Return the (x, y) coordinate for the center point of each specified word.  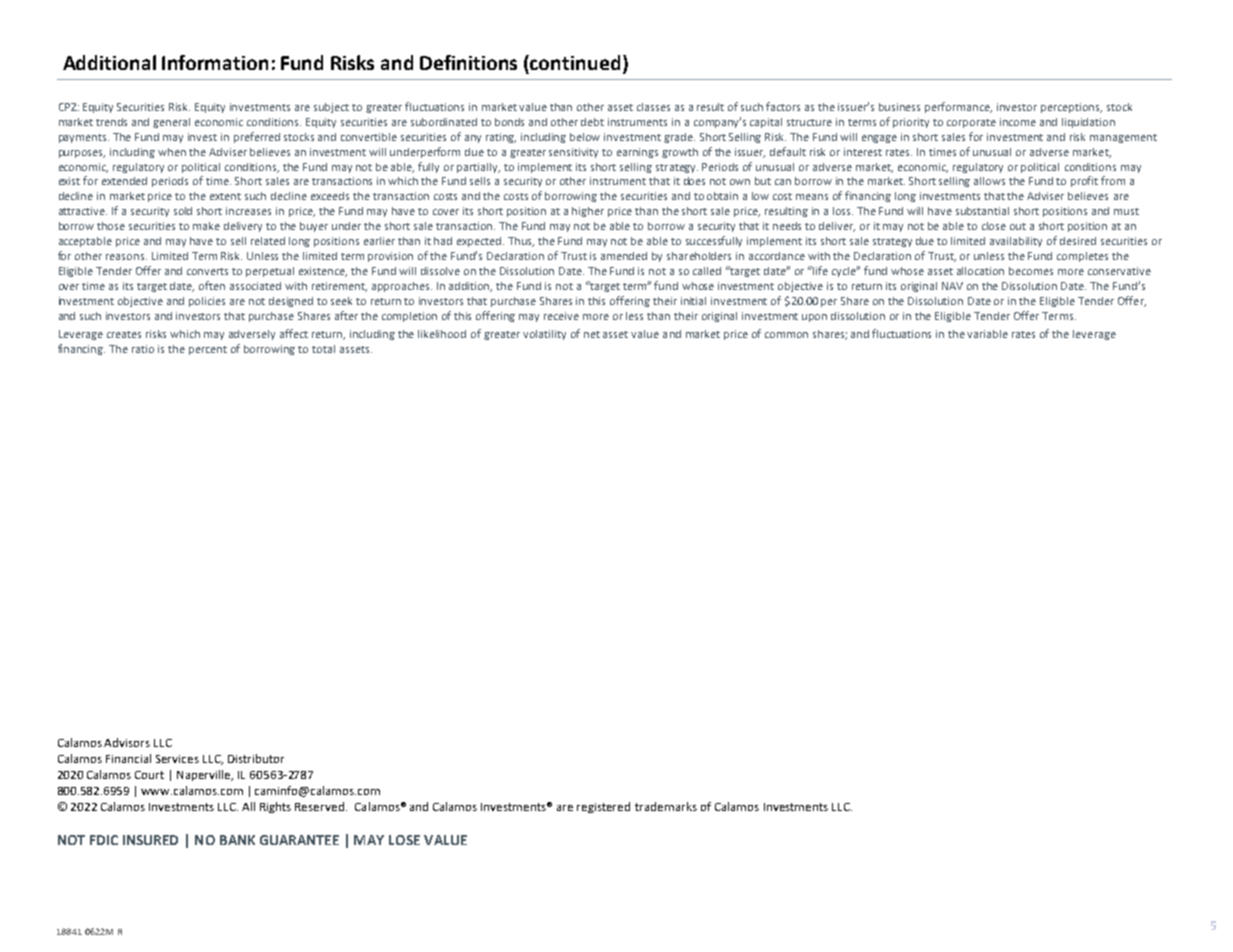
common (786, 335)
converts (207, 271)
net (592, 334)
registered (603, 807)
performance (958, 107)
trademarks (666, 806)
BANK (237, 840)
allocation (980, 271)
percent (208, 350)
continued (575, 62)
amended (624, 256)
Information (215, 62)
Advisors (127, 742)
